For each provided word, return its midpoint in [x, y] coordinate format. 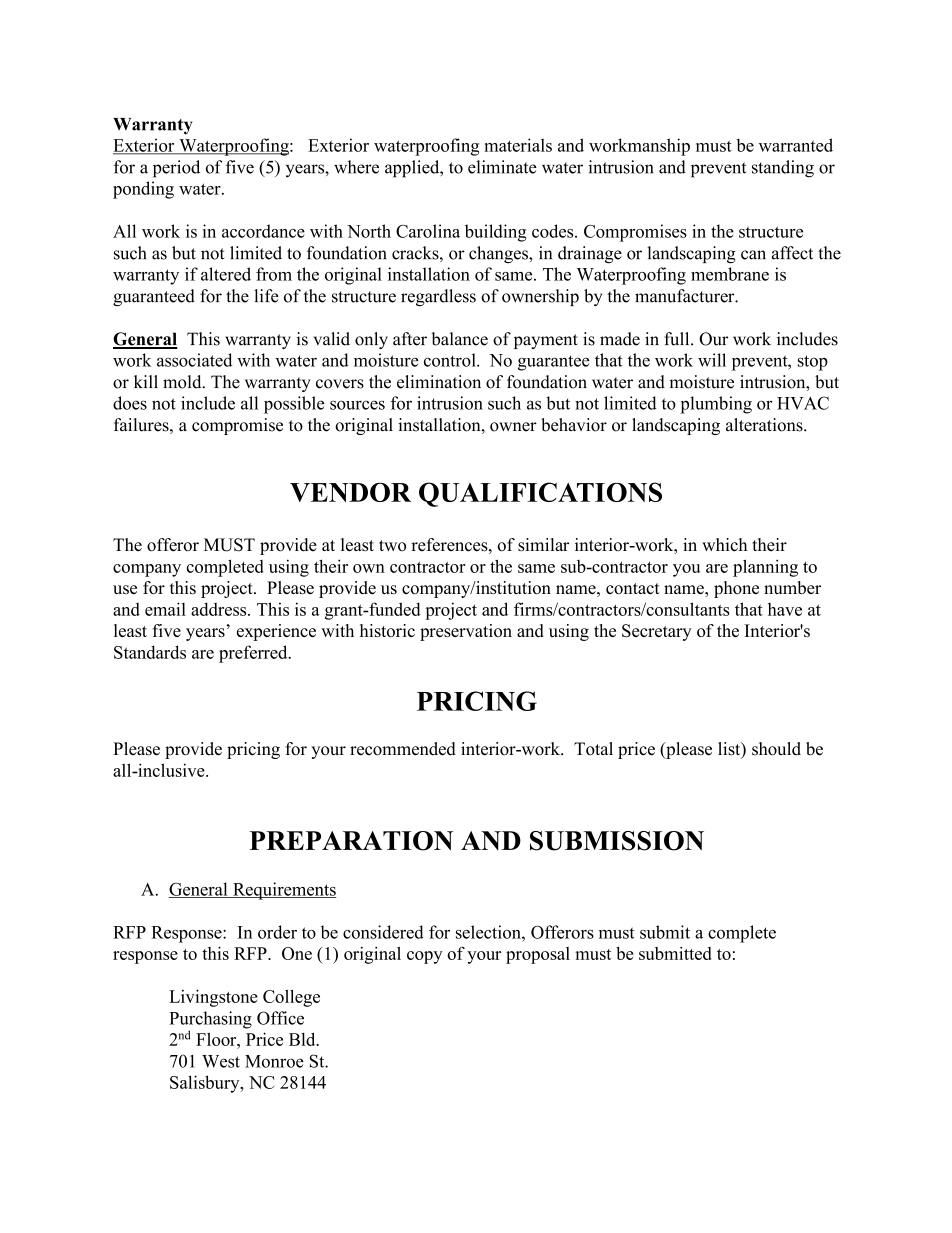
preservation [466, 632]
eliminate [502, 167]
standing [783, 169]
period [176, 169]
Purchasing [210, 1021]
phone [736, 589]
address [220, 609]
